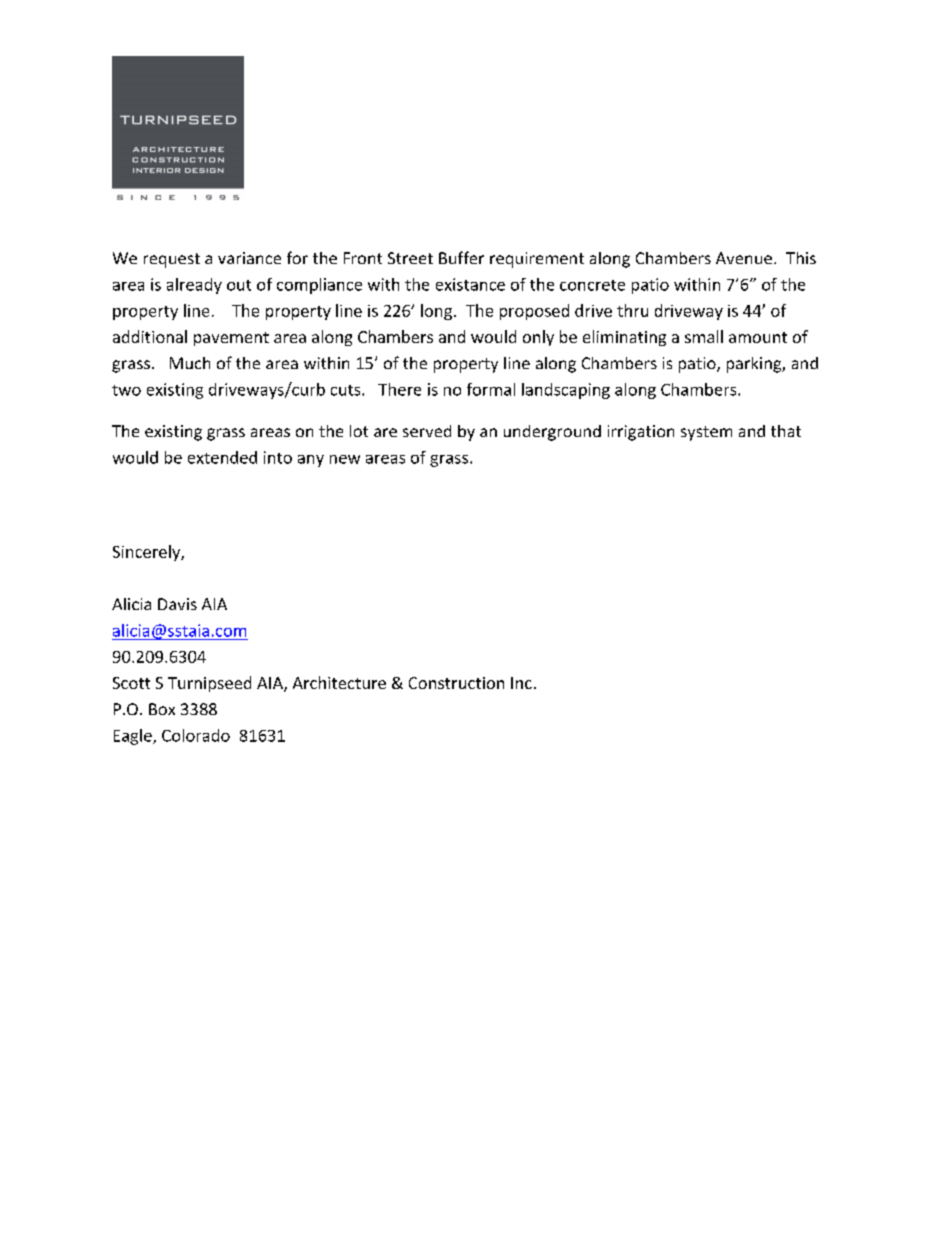 The height and width of the image is (1233, 952). Describe the element at coordinates (706, 433) in the image. I see `system` at that location.
